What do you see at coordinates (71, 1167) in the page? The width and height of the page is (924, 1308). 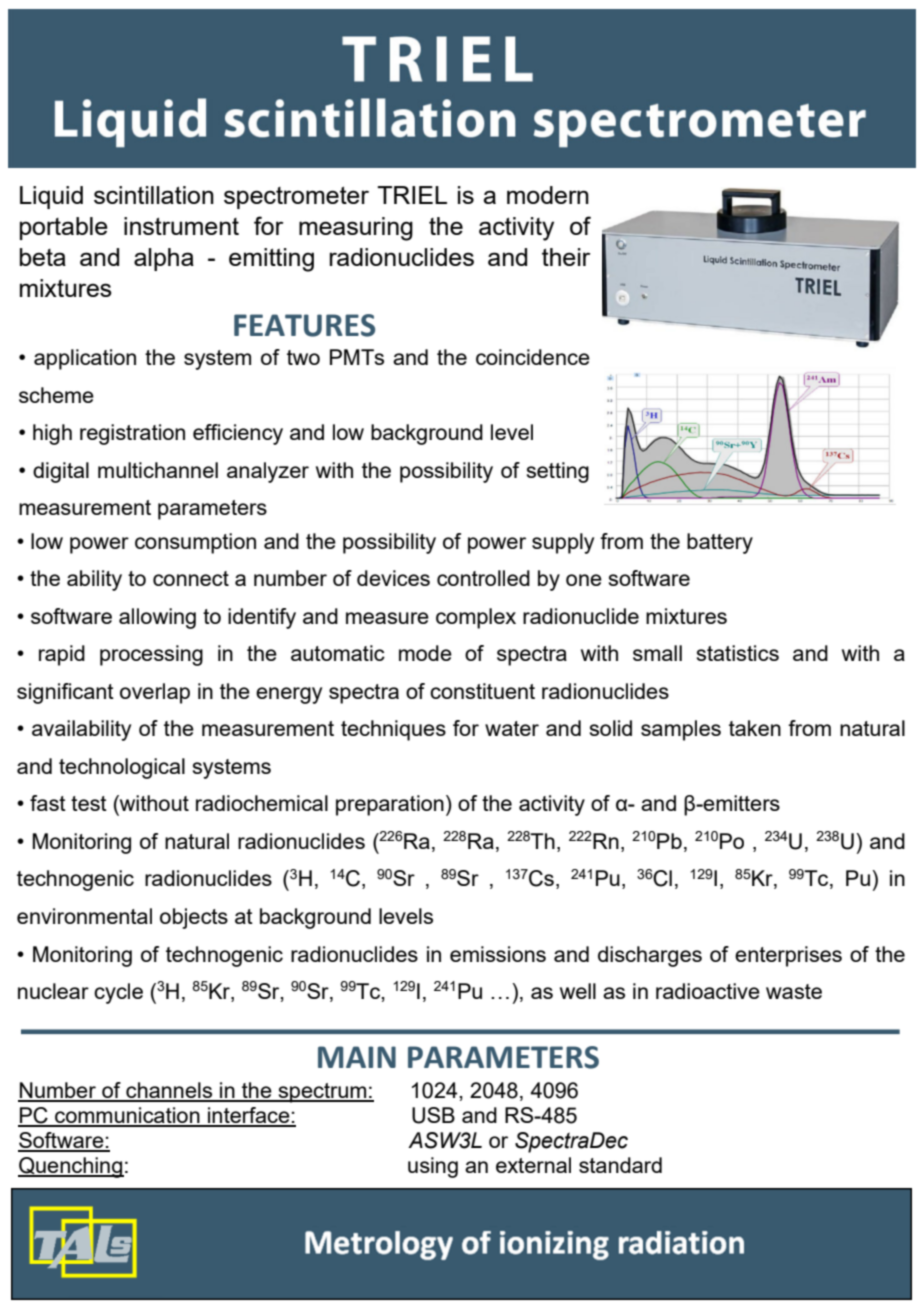 I see `Quenching` at bounding box center [71, 1167].
